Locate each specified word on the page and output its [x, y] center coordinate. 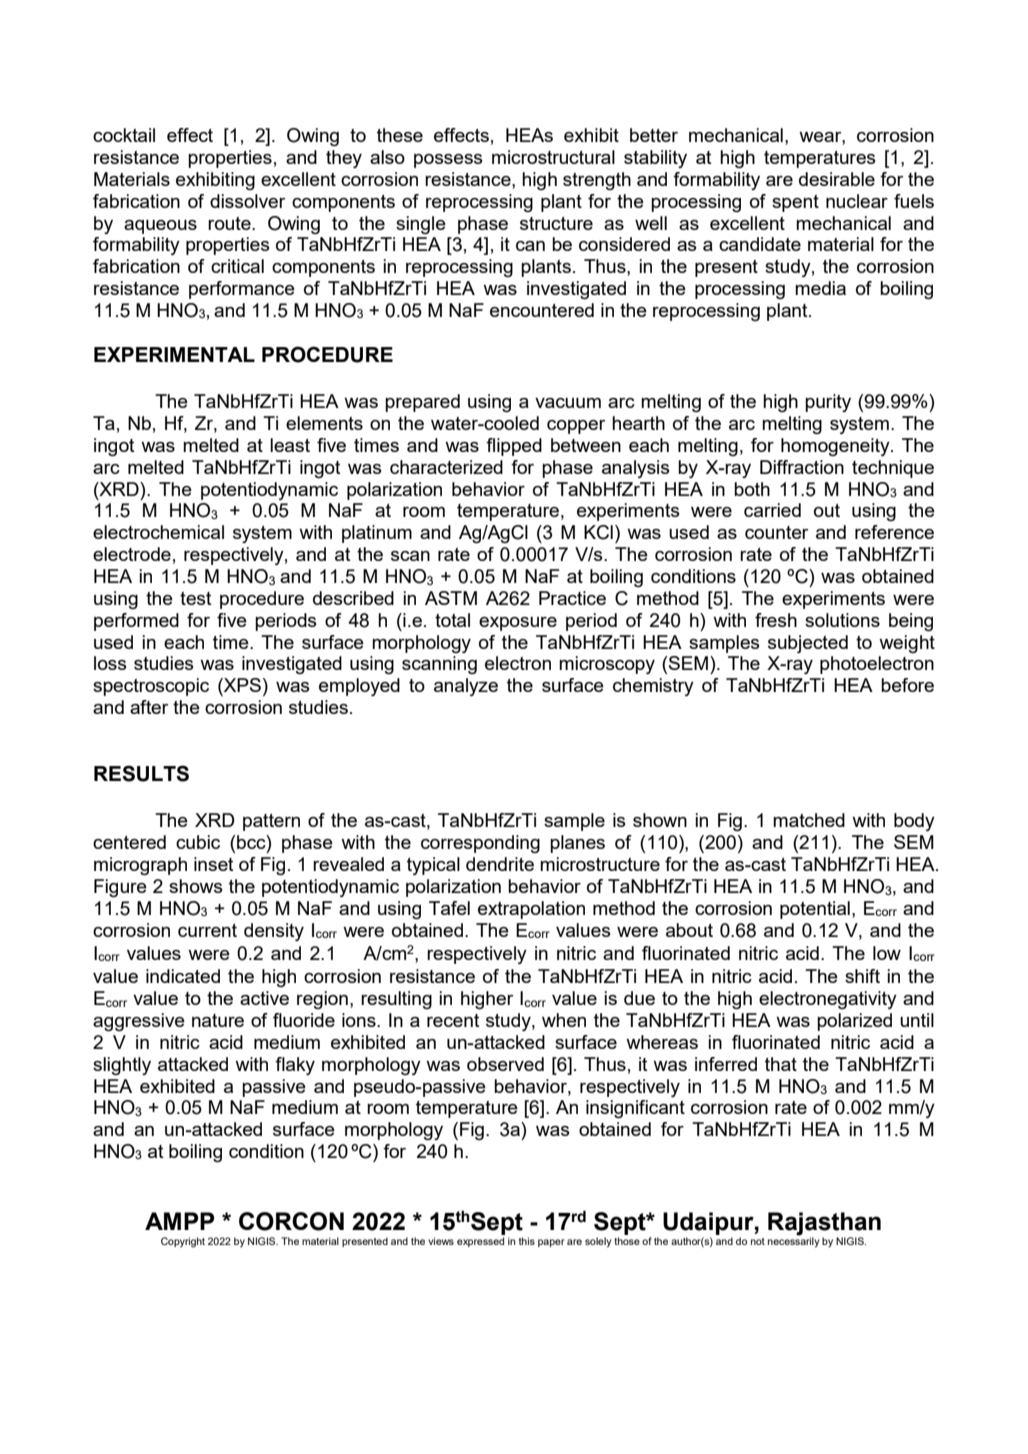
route [230, 223]
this [527, 1241]
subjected [808, 644]
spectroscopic [151, 687]
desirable [837, 179]
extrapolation [531, 910]
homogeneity [836, 447]
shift [862, 976]
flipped [514, 447]
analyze [466, 687]
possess [448, 161]
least [290, 445]
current [207, 930]
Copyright [183, 1242]
